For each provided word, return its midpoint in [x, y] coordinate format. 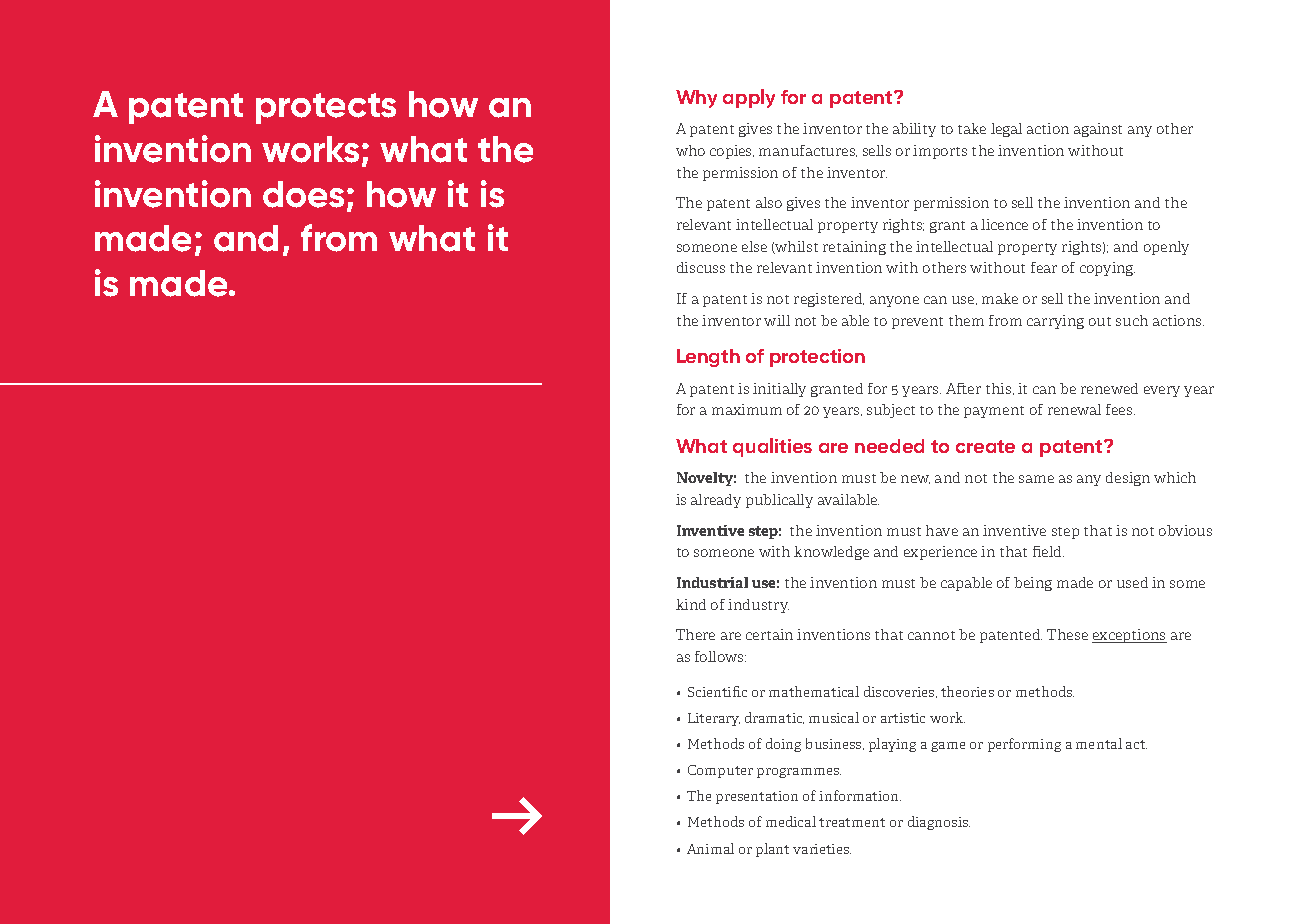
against [1098, 130]
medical [791, 821]
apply [749, 98]
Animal [710, 848]
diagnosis [939, 823]
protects [326, 108]
